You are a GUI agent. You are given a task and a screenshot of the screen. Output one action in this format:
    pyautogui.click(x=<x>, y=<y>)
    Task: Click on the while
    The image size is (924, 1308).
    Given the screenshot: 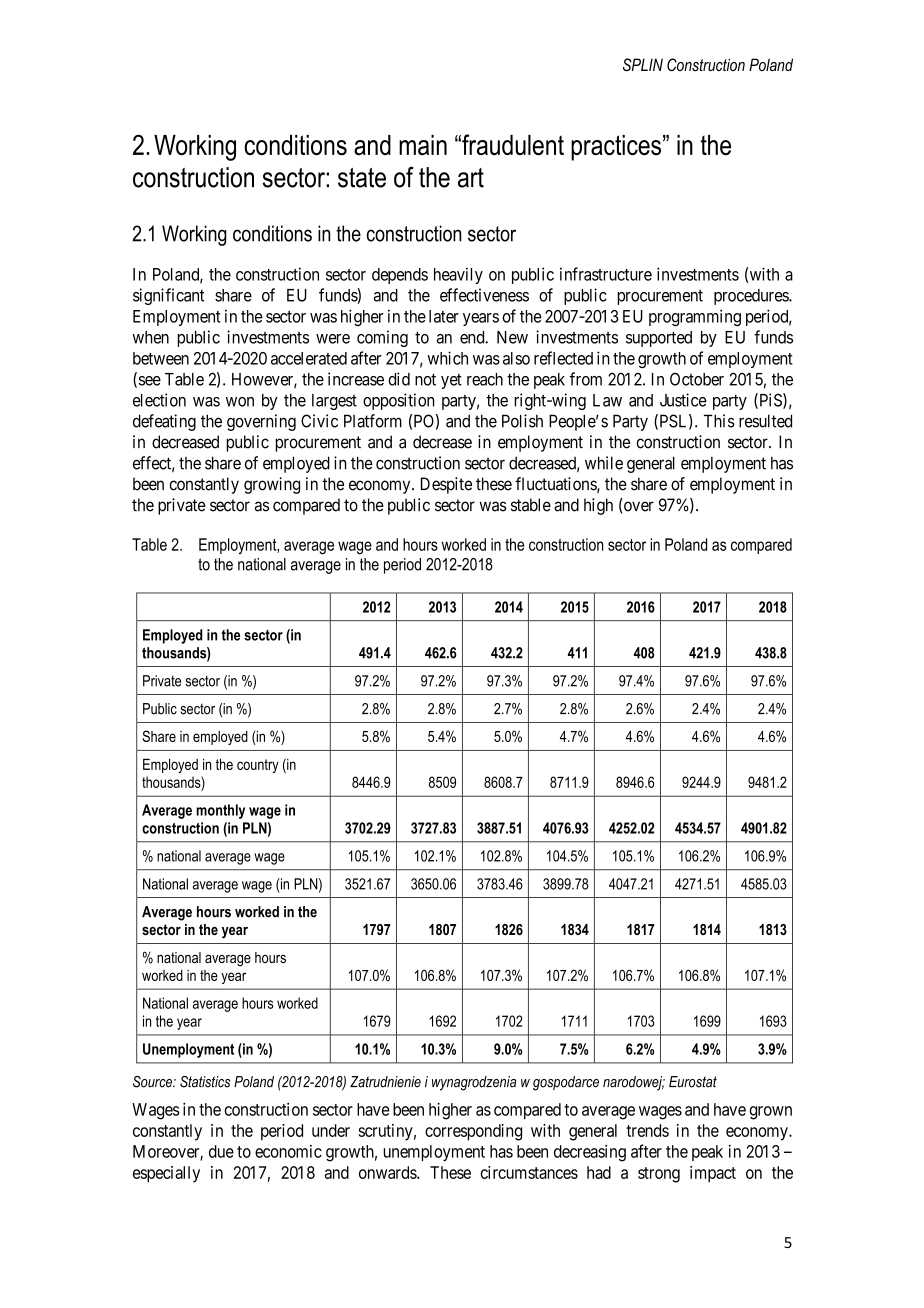 What is the action you would take?
    pyautogui.click(x=604, y=463)
